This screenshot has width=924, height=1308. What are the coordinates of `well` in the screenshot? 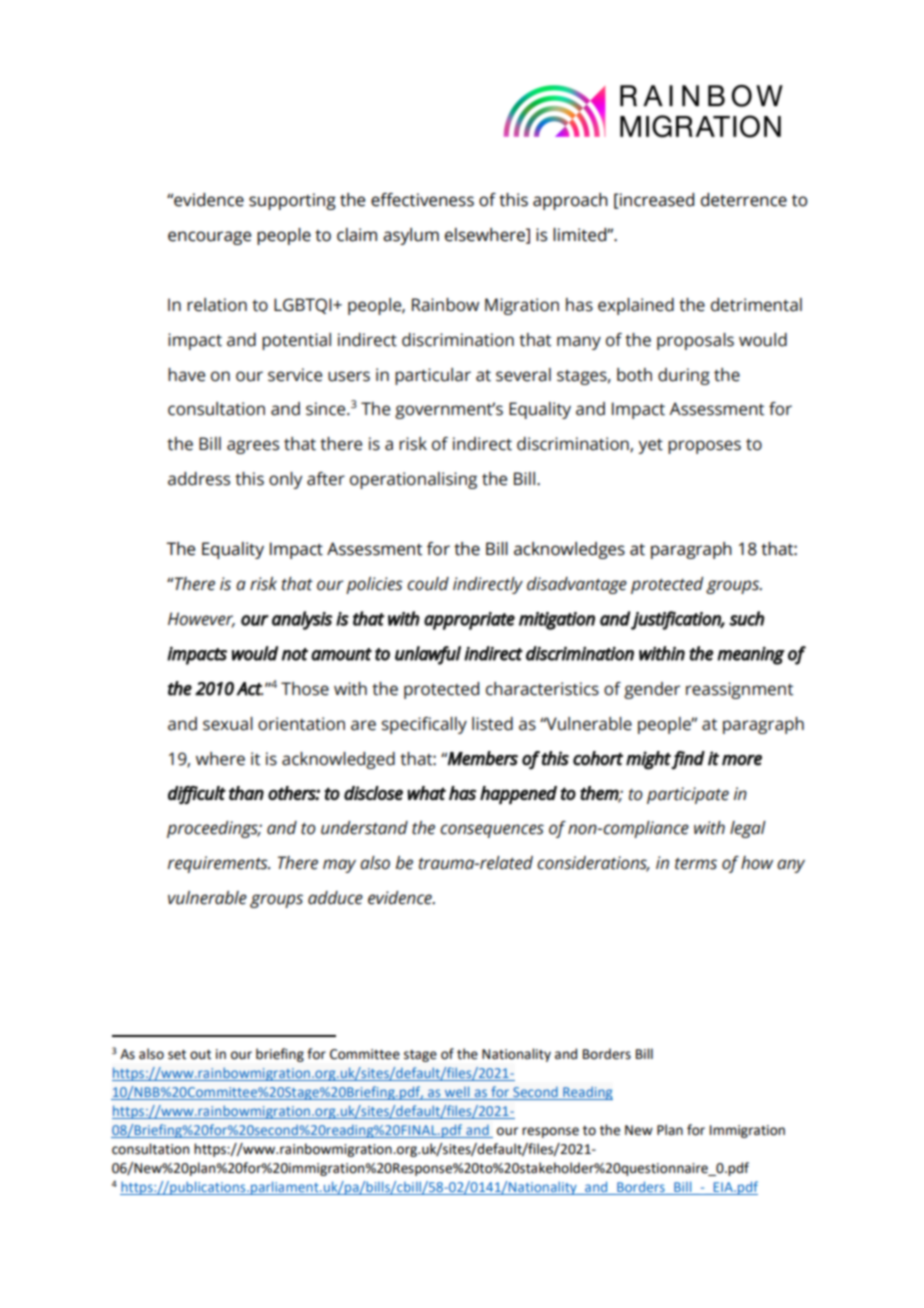 It's located at (457, 1093).
